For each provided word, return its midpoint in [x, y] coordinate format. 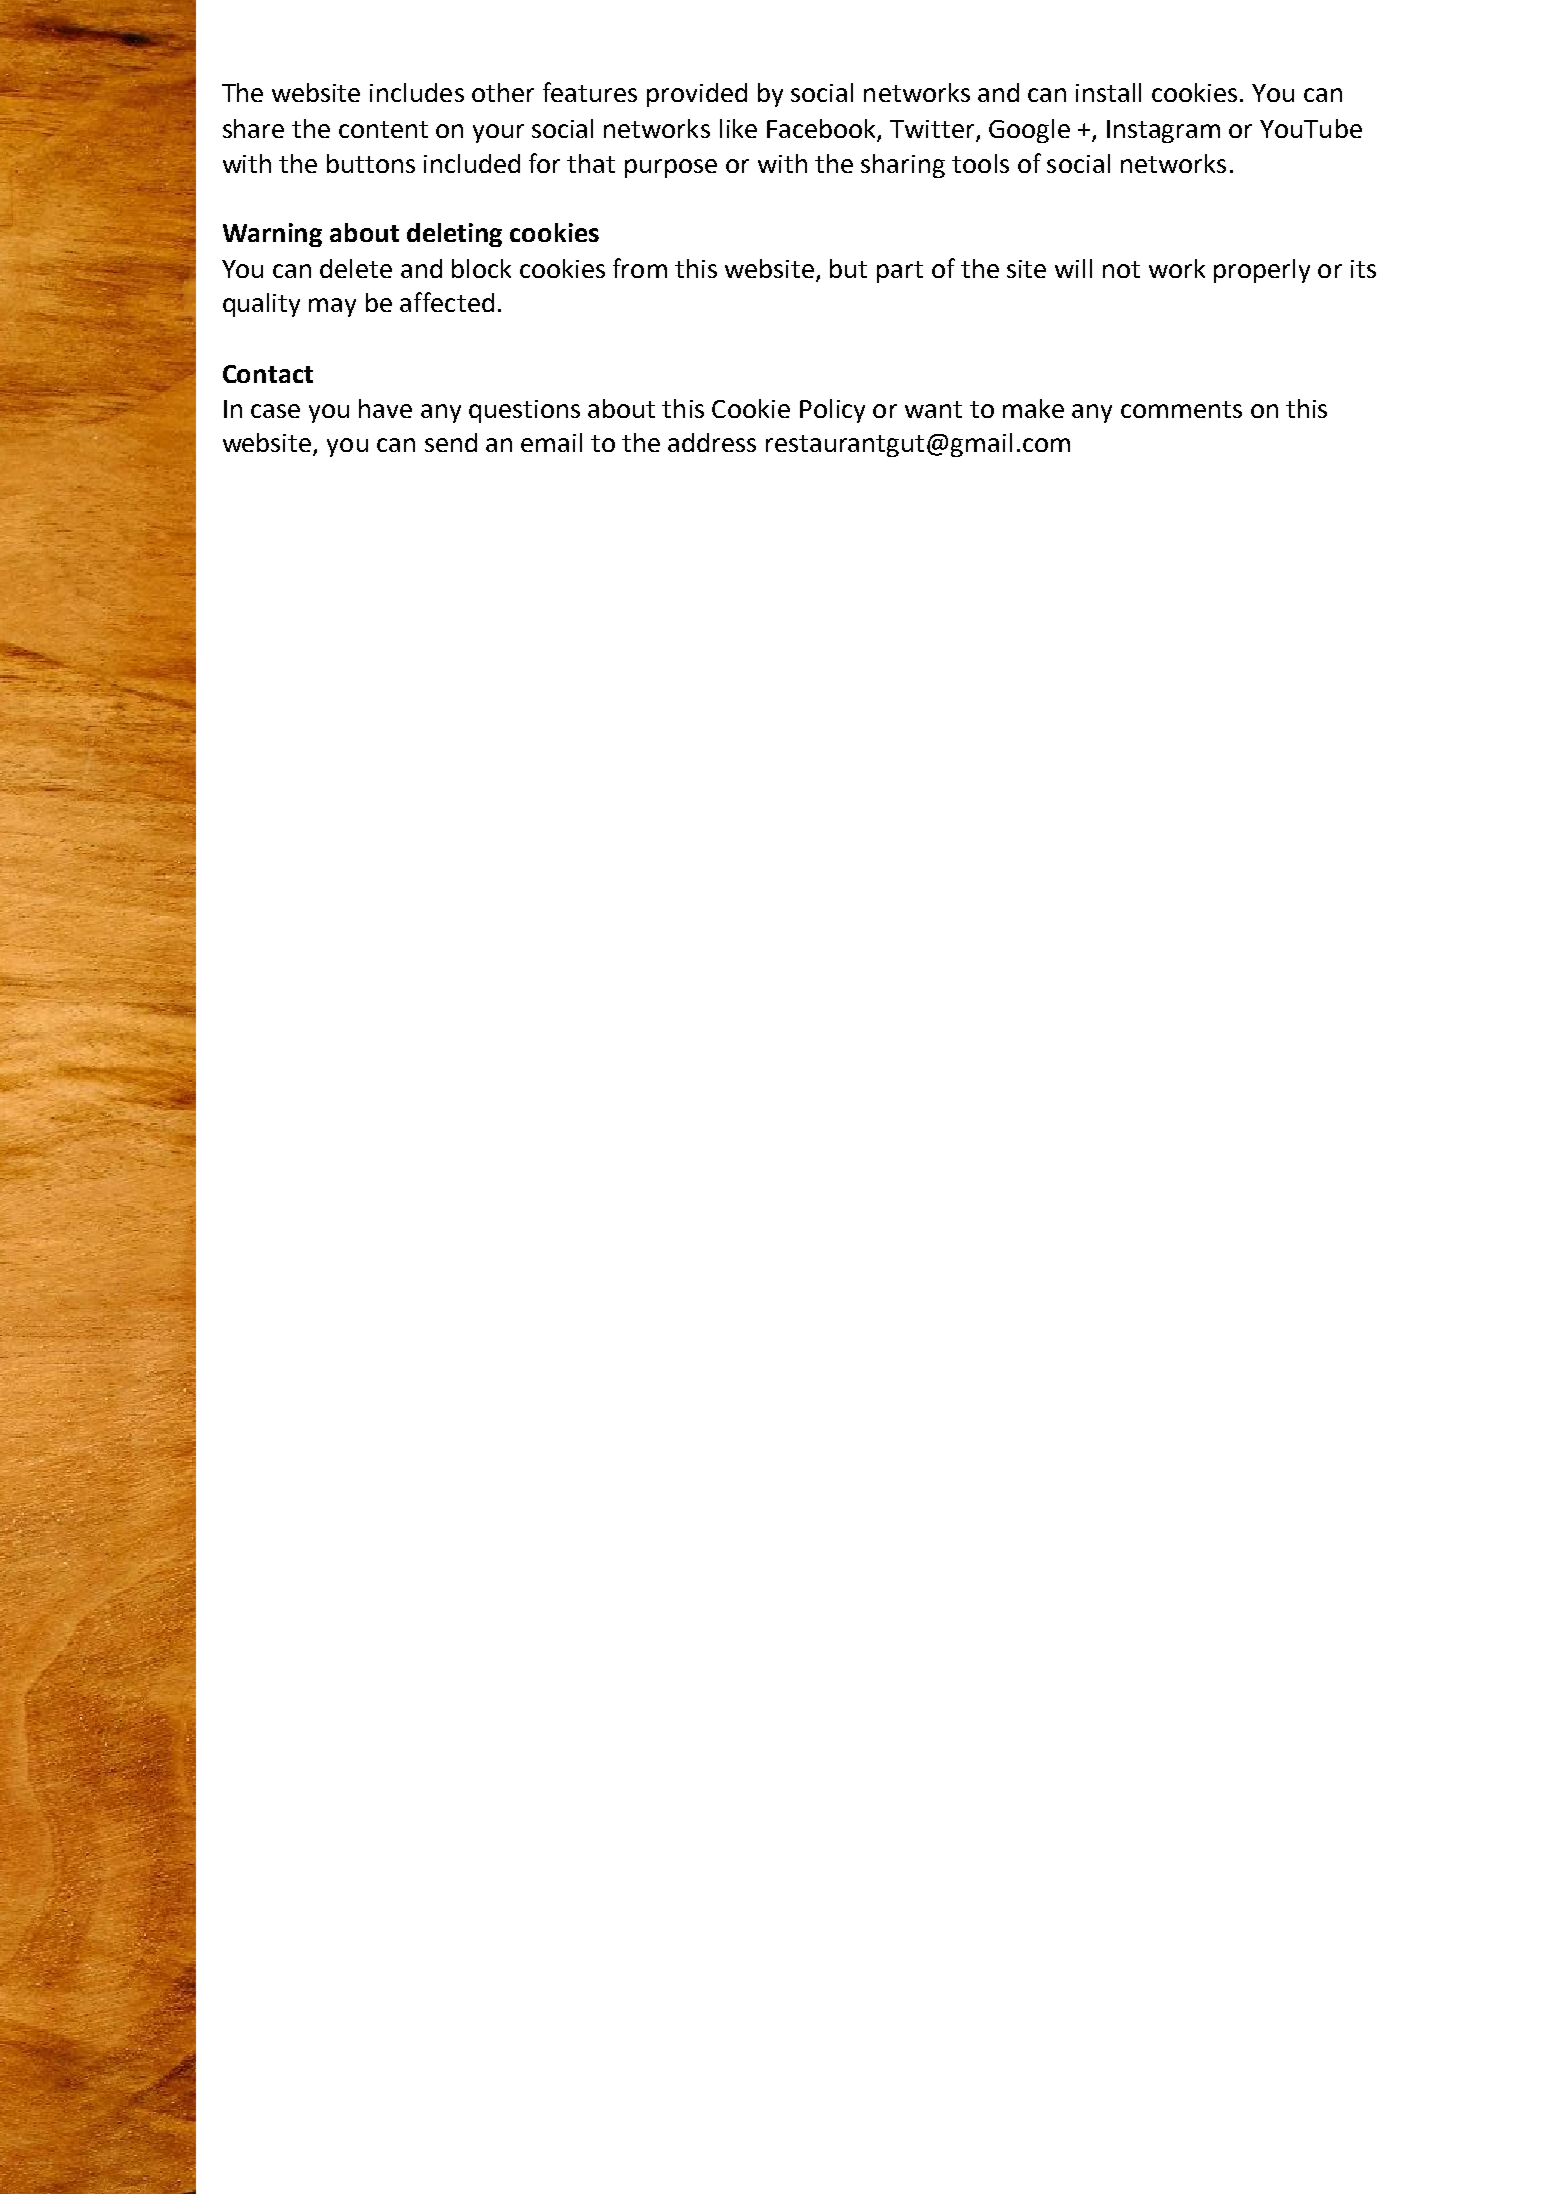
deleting [454, 235]
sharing [903, 166]
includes [417, 92]
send [451, 442]
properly [1262, 271]
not [1121, 269]
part [900, 272]
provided [697, 95]
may [332, 307]
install [1108, 92]
